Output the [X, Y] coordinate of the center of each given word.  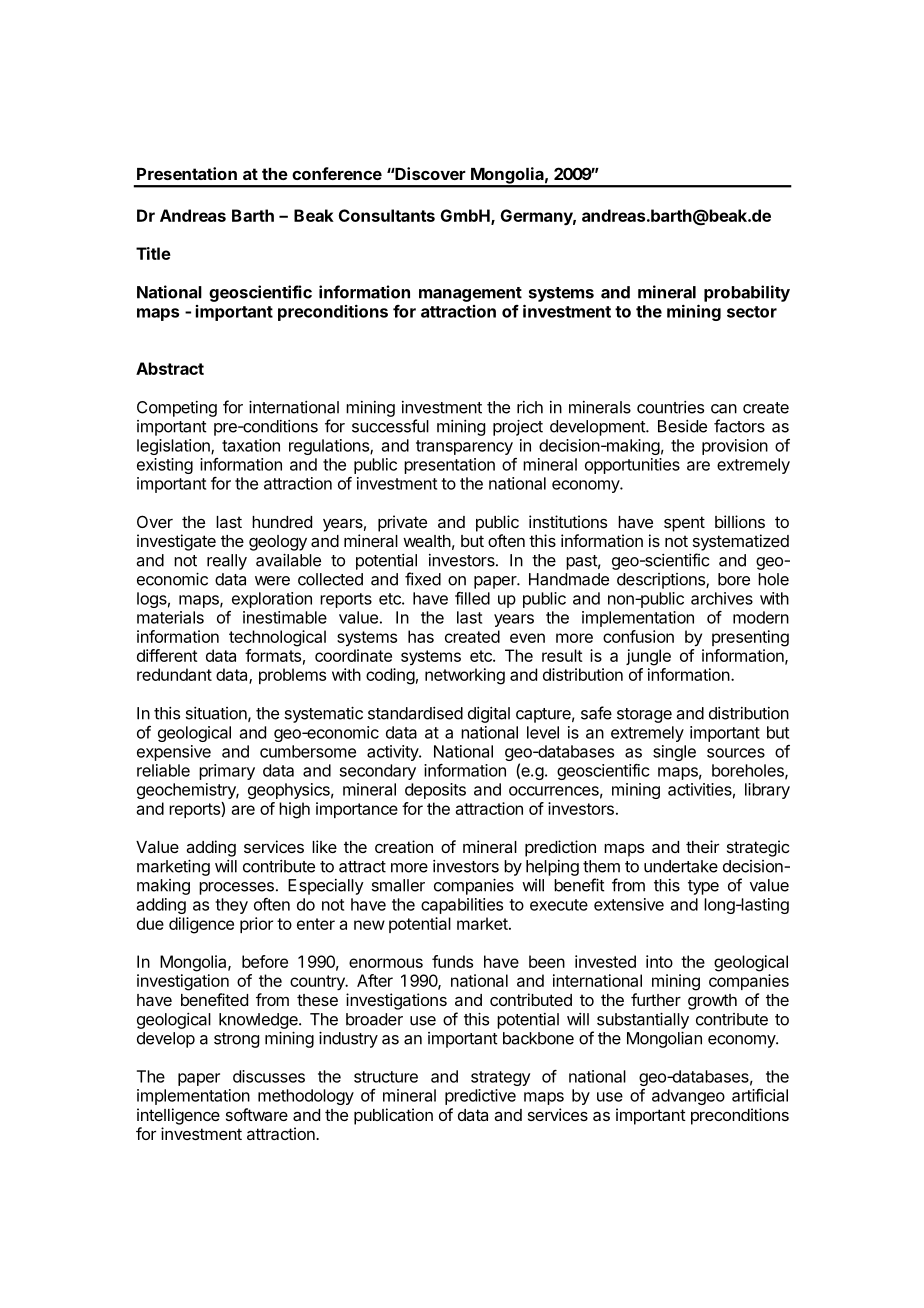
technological [277, 638]
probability [747, 293]
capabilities [462, 906]
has [421, 636]
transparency [464, 447]
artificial [760, 1095]
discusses [269, 1076]
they [231, 906]
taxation [251, 445]
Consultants [387, 215]
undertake [681, 866]
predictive [480, 1097]
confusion [638, 636]
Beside [682, 426]
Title [153, 253]
